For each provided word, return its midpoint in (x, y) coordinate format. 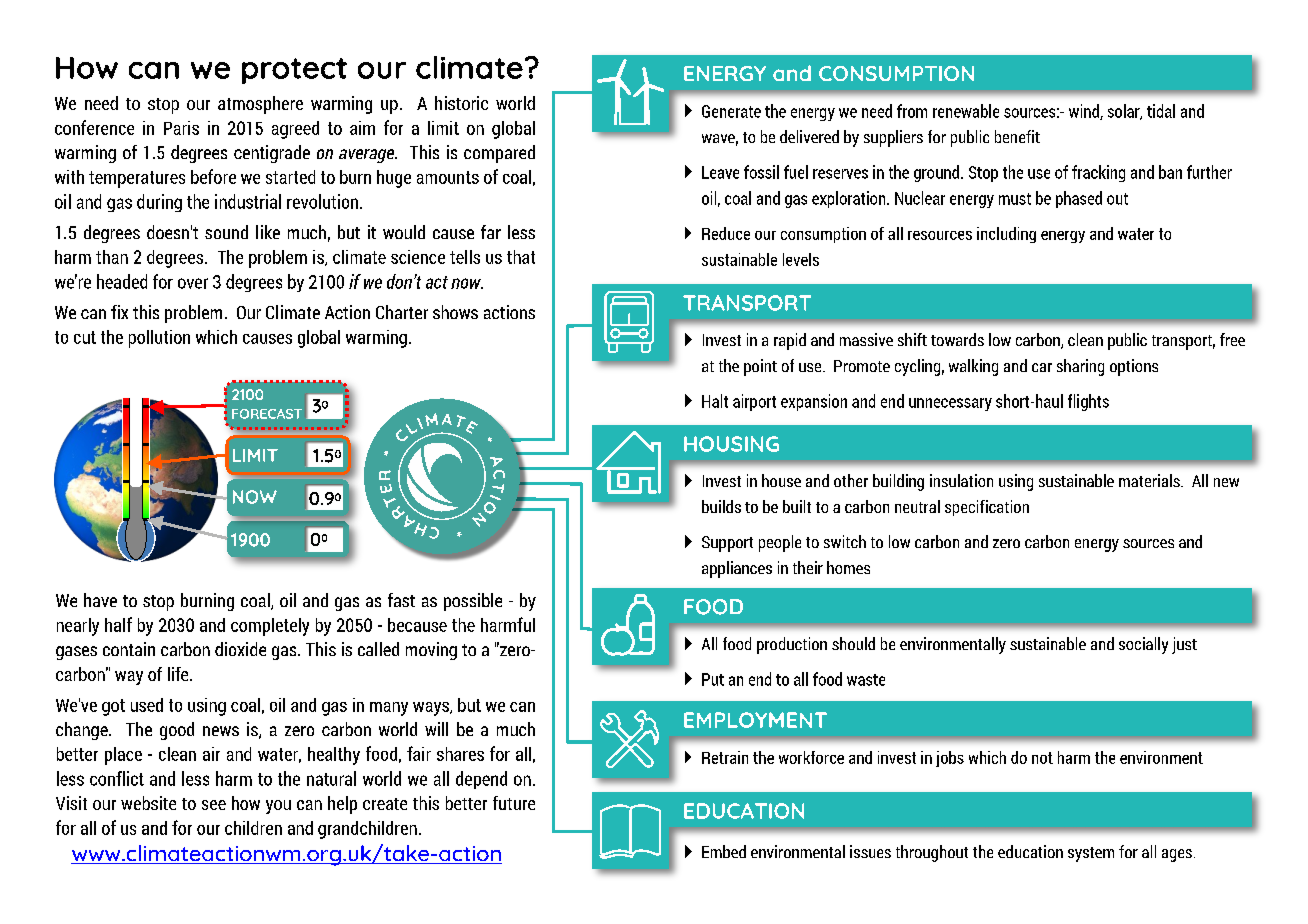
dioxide (240, 649)
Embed (724, 851)
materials (1150, 480)
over (193, 283)
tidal (1161, 111)
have (100, 600)
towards (957, 339)
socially (1143, 645)
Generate (731, 111)
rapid (790, 341)
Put (713, 679)
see (214, 805)
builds (721, 506)
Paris (181, 128)
